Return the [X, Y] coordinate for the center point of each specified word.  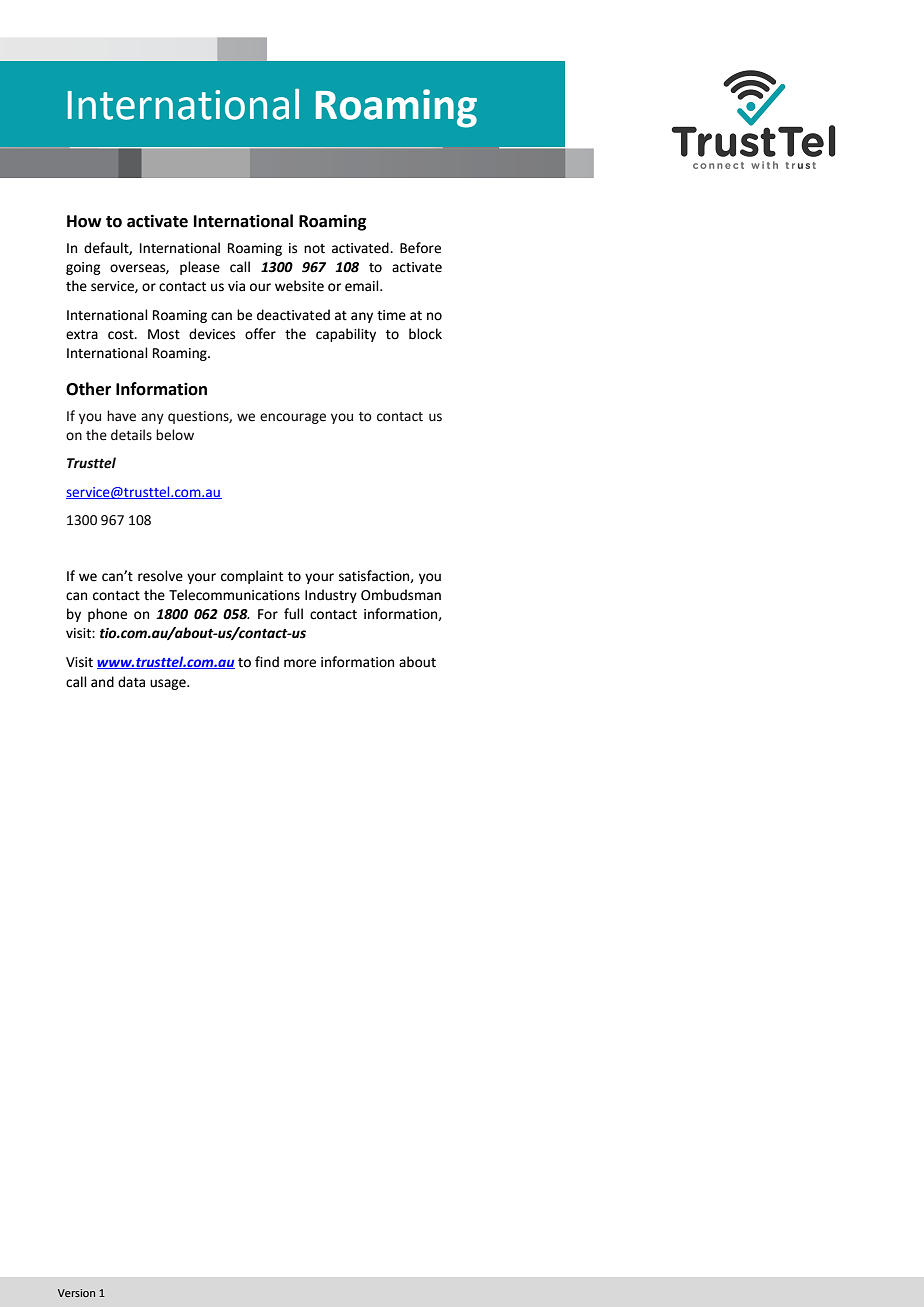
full [293, 613]
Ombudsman [401, 595]
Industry [331, 596]
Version [76, 1293]
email [363, 286]
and [102, 682]
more [300, 663]
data [131, 682]
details [131, 435]
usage [169, 684]
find [267, 661]
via [236, 286]
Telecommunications [234, 595]
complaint [252, 577]
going [83, 268]
